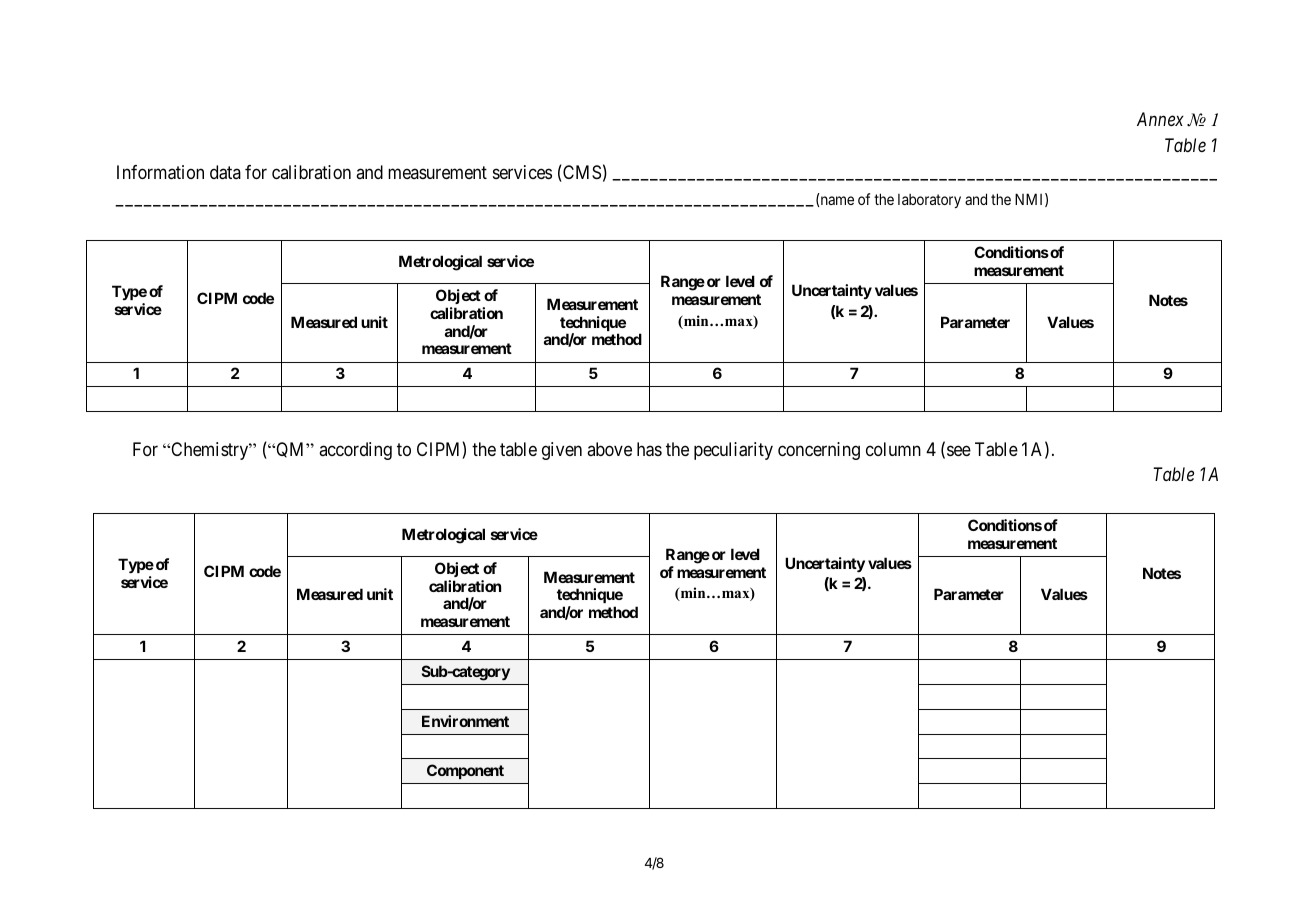 The height and width of the screenshot is (924, 1308). I want to click on laboratory, so click(929, 201).
